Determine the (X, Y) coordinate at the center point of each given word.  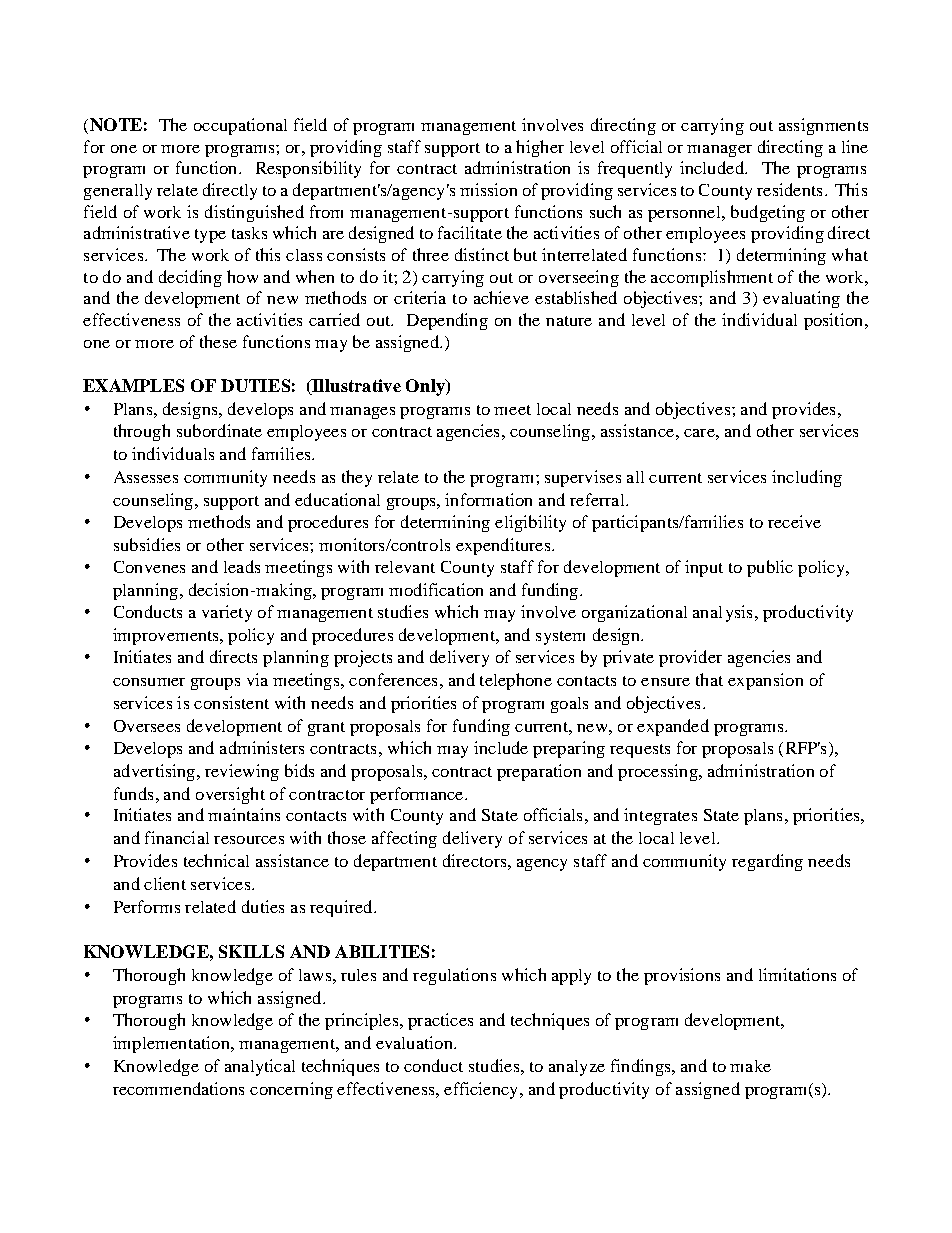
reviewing (242, 772)
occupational (240, 126)
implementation (172, 1044)
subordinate (219, 430)
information (488, 499)
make (750, 1066)
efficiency (480, 1090)
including (807, 478)
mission (488, 189)
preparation (539, 772)
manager (719, 151)
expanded (673, 727)
